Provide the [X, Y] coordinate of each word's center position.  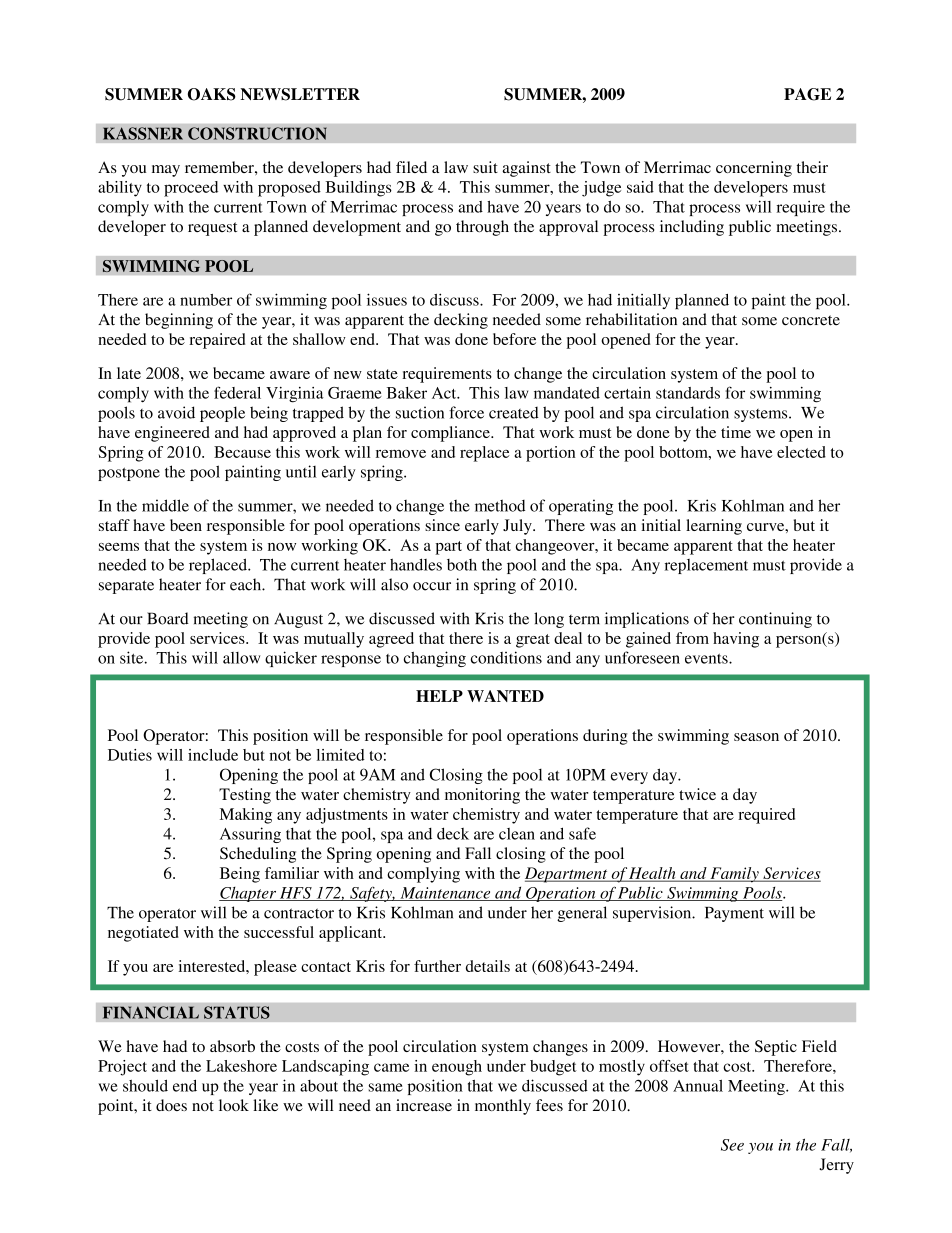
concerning [754, 169]
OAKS [212, 94]
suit [485, 167]
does [171, 1105]
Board [168, 618]
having [736, 640]
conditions [506, 657]
